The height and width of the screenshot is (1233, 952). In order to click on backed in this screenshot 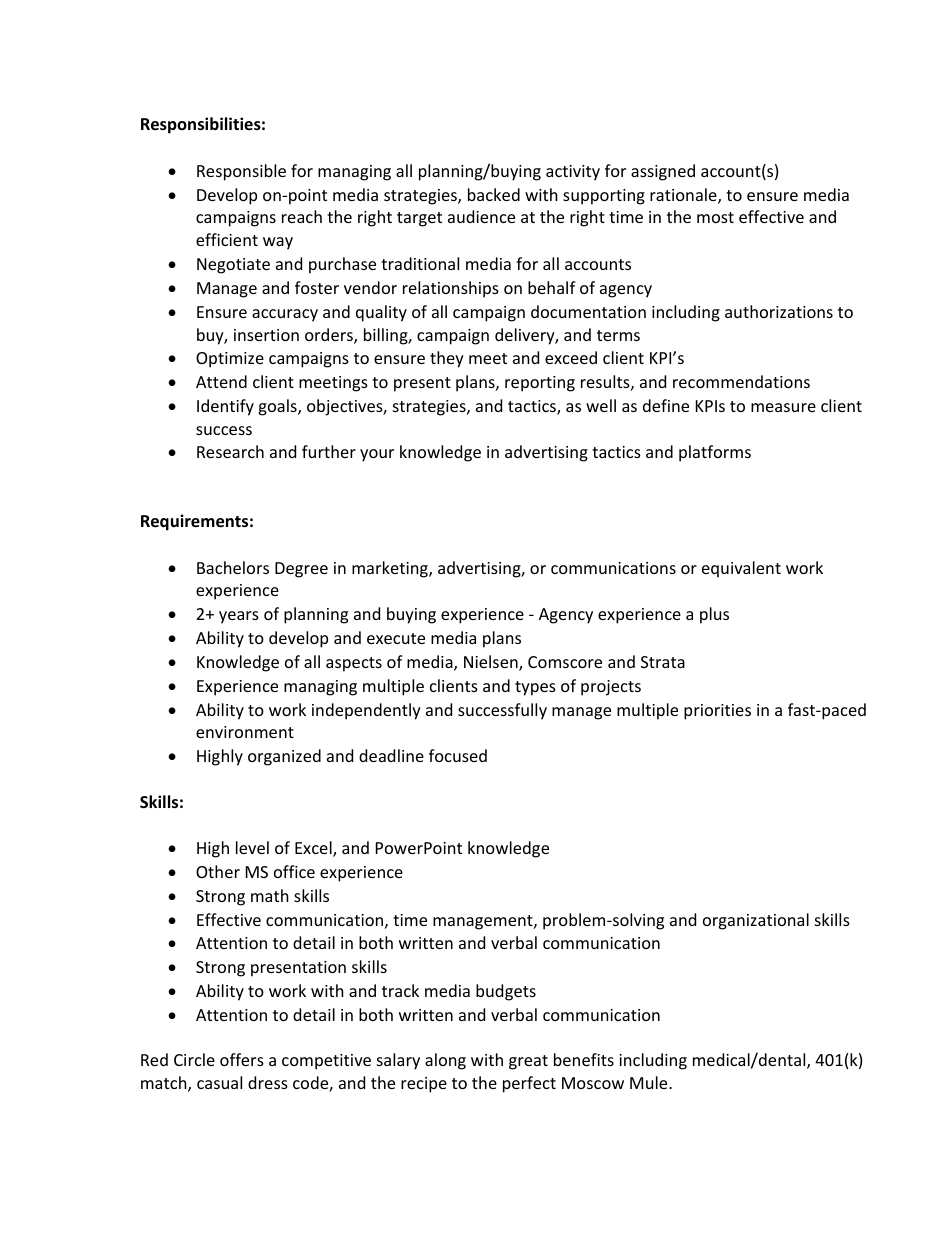, I will do `click(494, 194)`.
